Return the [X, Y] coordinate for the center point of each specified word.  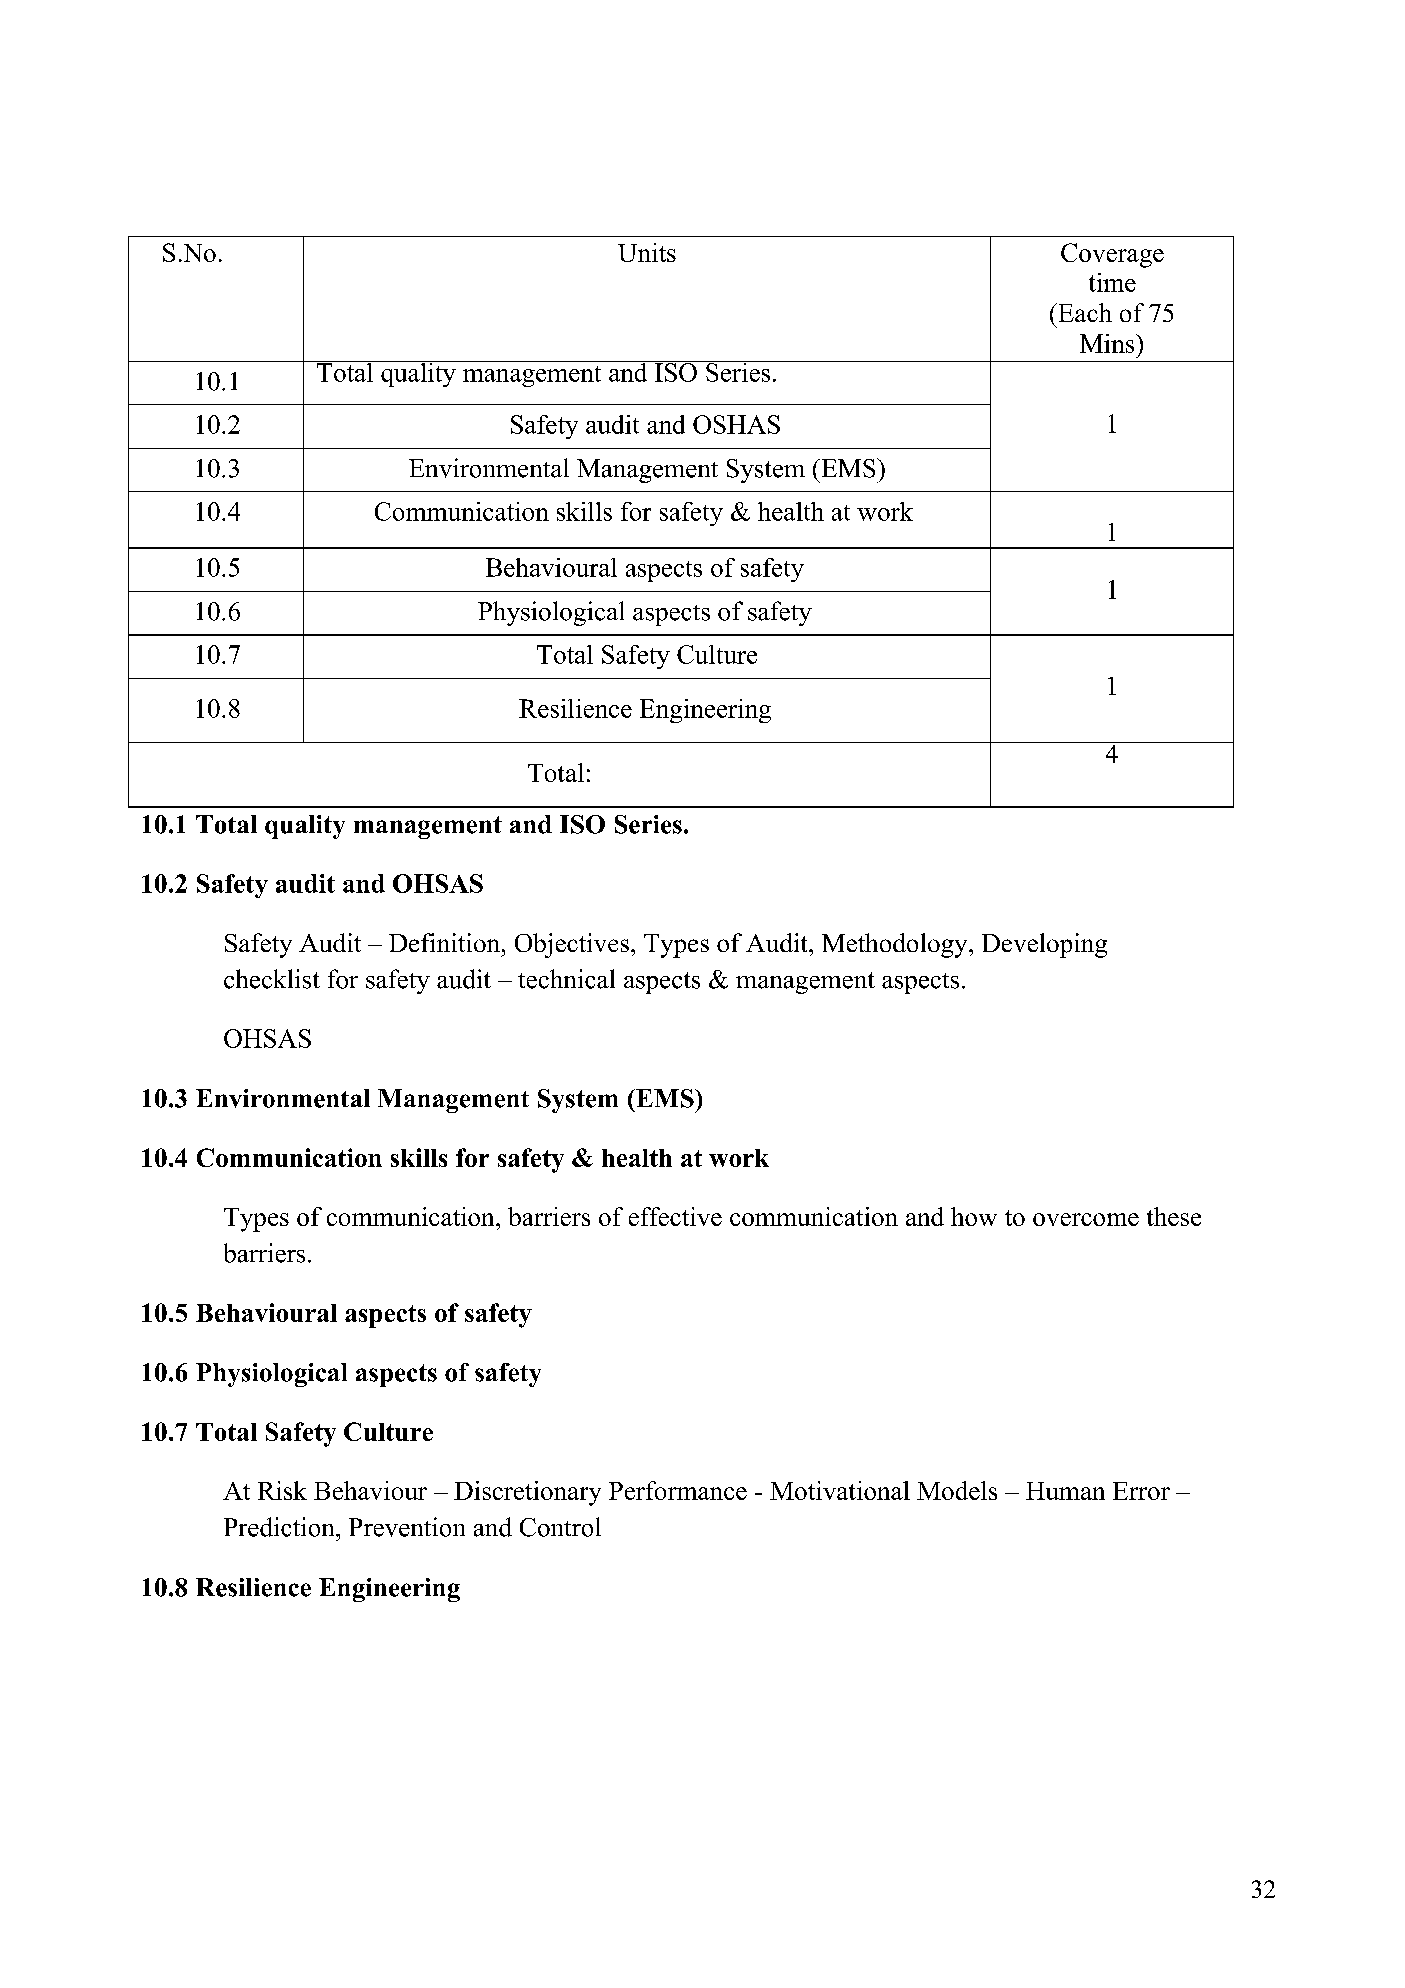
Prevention [407, 1527]
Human [1065, 1491]
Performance [678, 1490]
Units [647, 252]
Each [1084, 312]
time [1112, 282]
